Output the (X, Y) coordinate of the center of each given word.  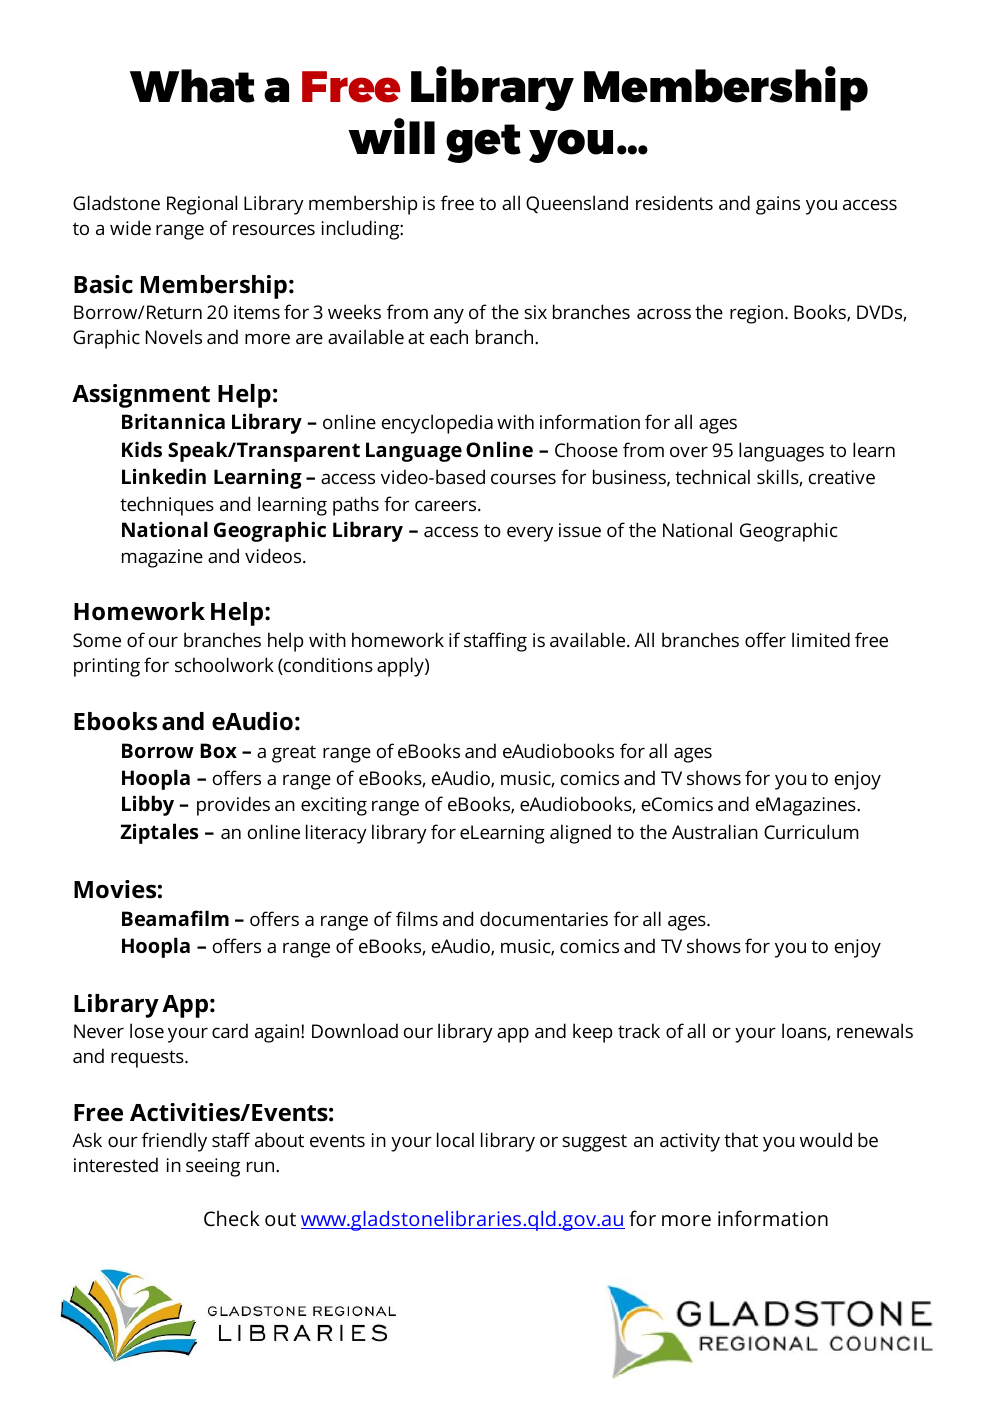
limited (821, 639)
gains (778, 205)
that (741, 1139)
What (192, 86)
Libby (148, 805)
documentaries (544, 918)
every (530, 534)
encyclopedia (437, 424)
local (455, 1139)
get (483, 143)
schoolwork (224, 664)
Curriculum (811, 831)
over (689, 451)
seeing (213, 1167)
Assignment (141, 396)
